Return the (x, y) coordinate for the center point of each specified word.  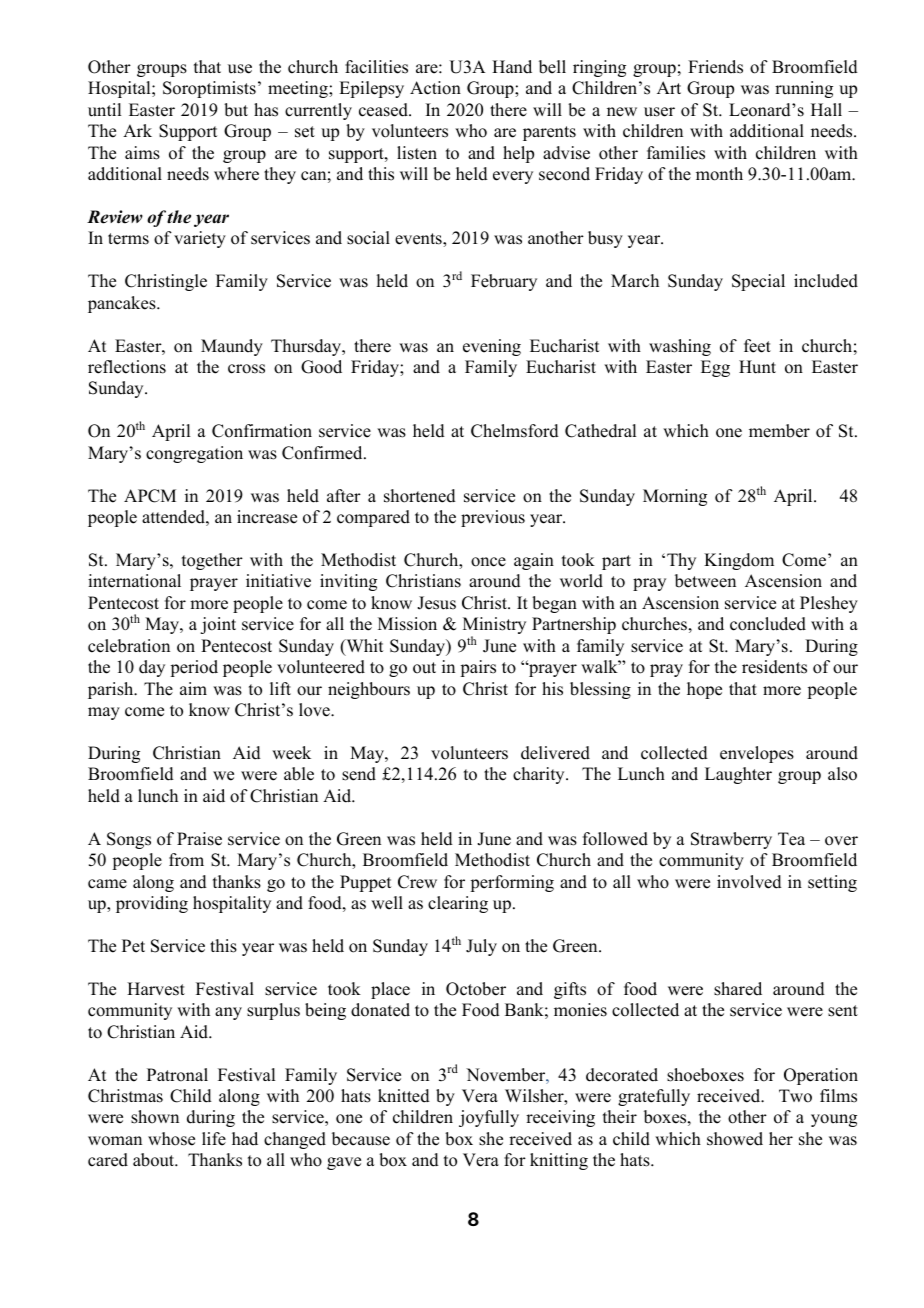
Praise (199, 839)
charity (540, 775)
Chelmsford (515, 431)
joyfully (489, 1118)
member (779, 431)
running (804, 89)
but (236, 110)
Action (435, 88)
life (214, 1139)
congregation (194, 454)
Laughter (738, 775)
